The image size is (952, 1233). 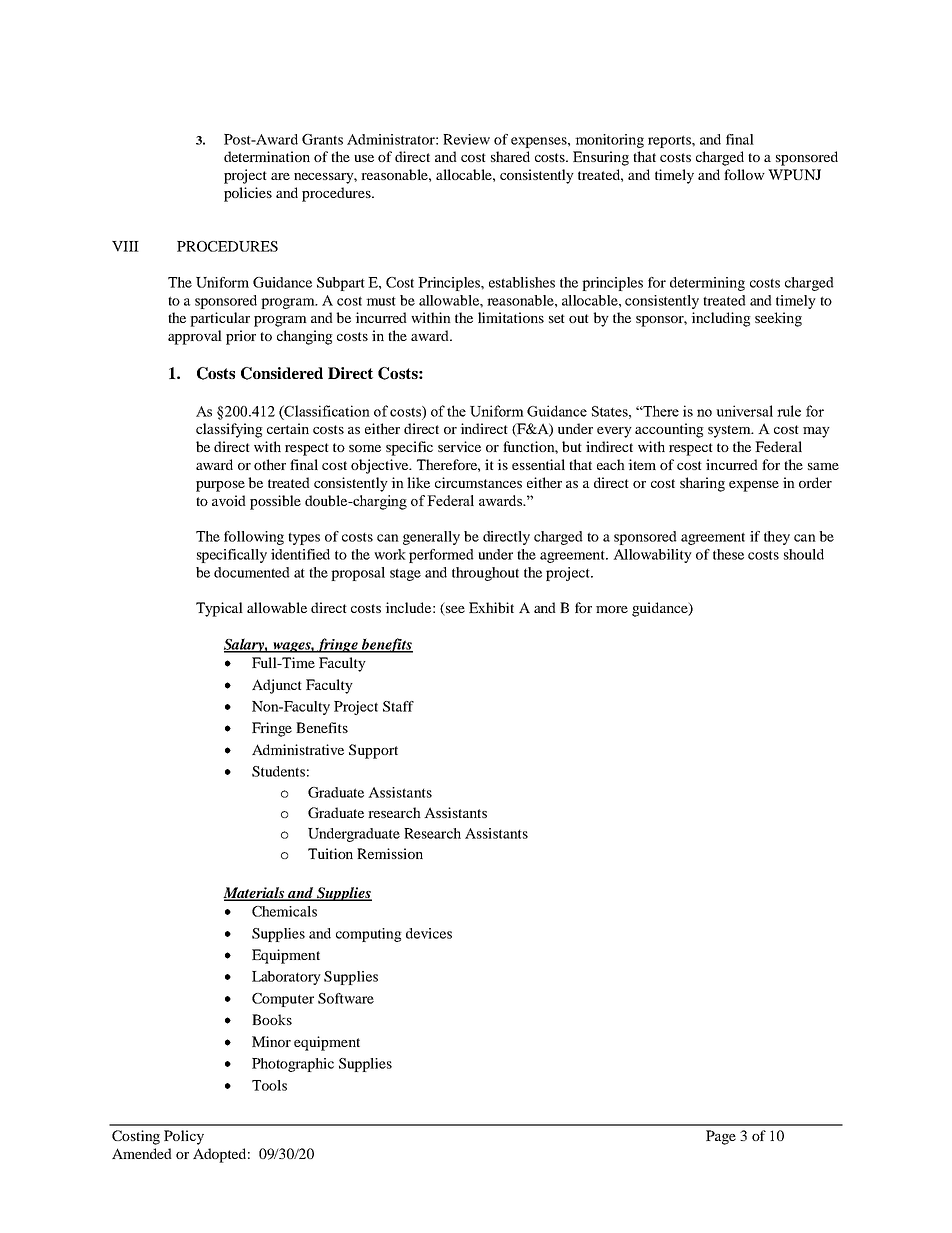 I want to click on reports, so click(x=670, y=141).
